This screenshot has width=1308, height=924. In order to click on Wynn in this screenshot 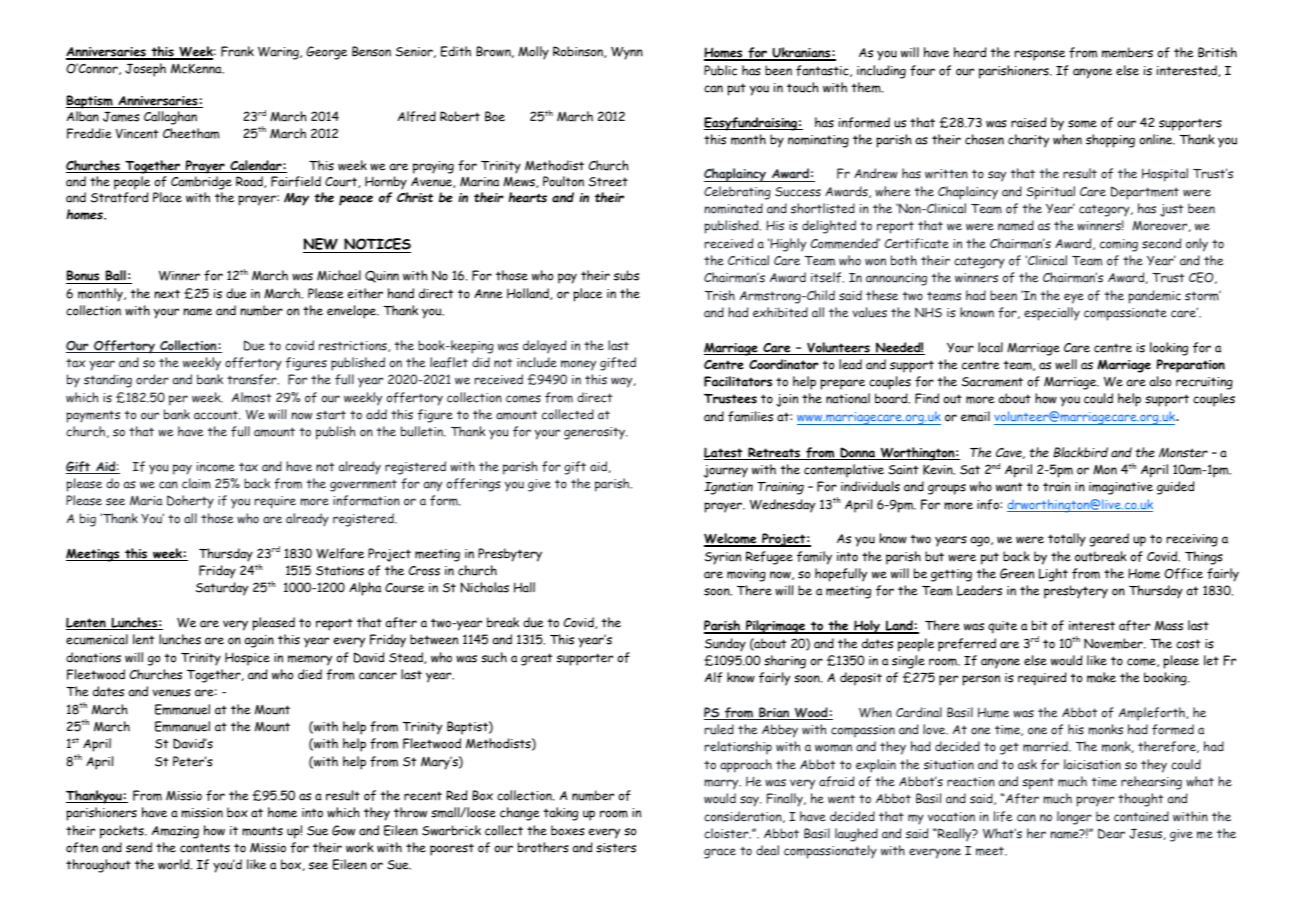, I will do `click(627, 53)`.
